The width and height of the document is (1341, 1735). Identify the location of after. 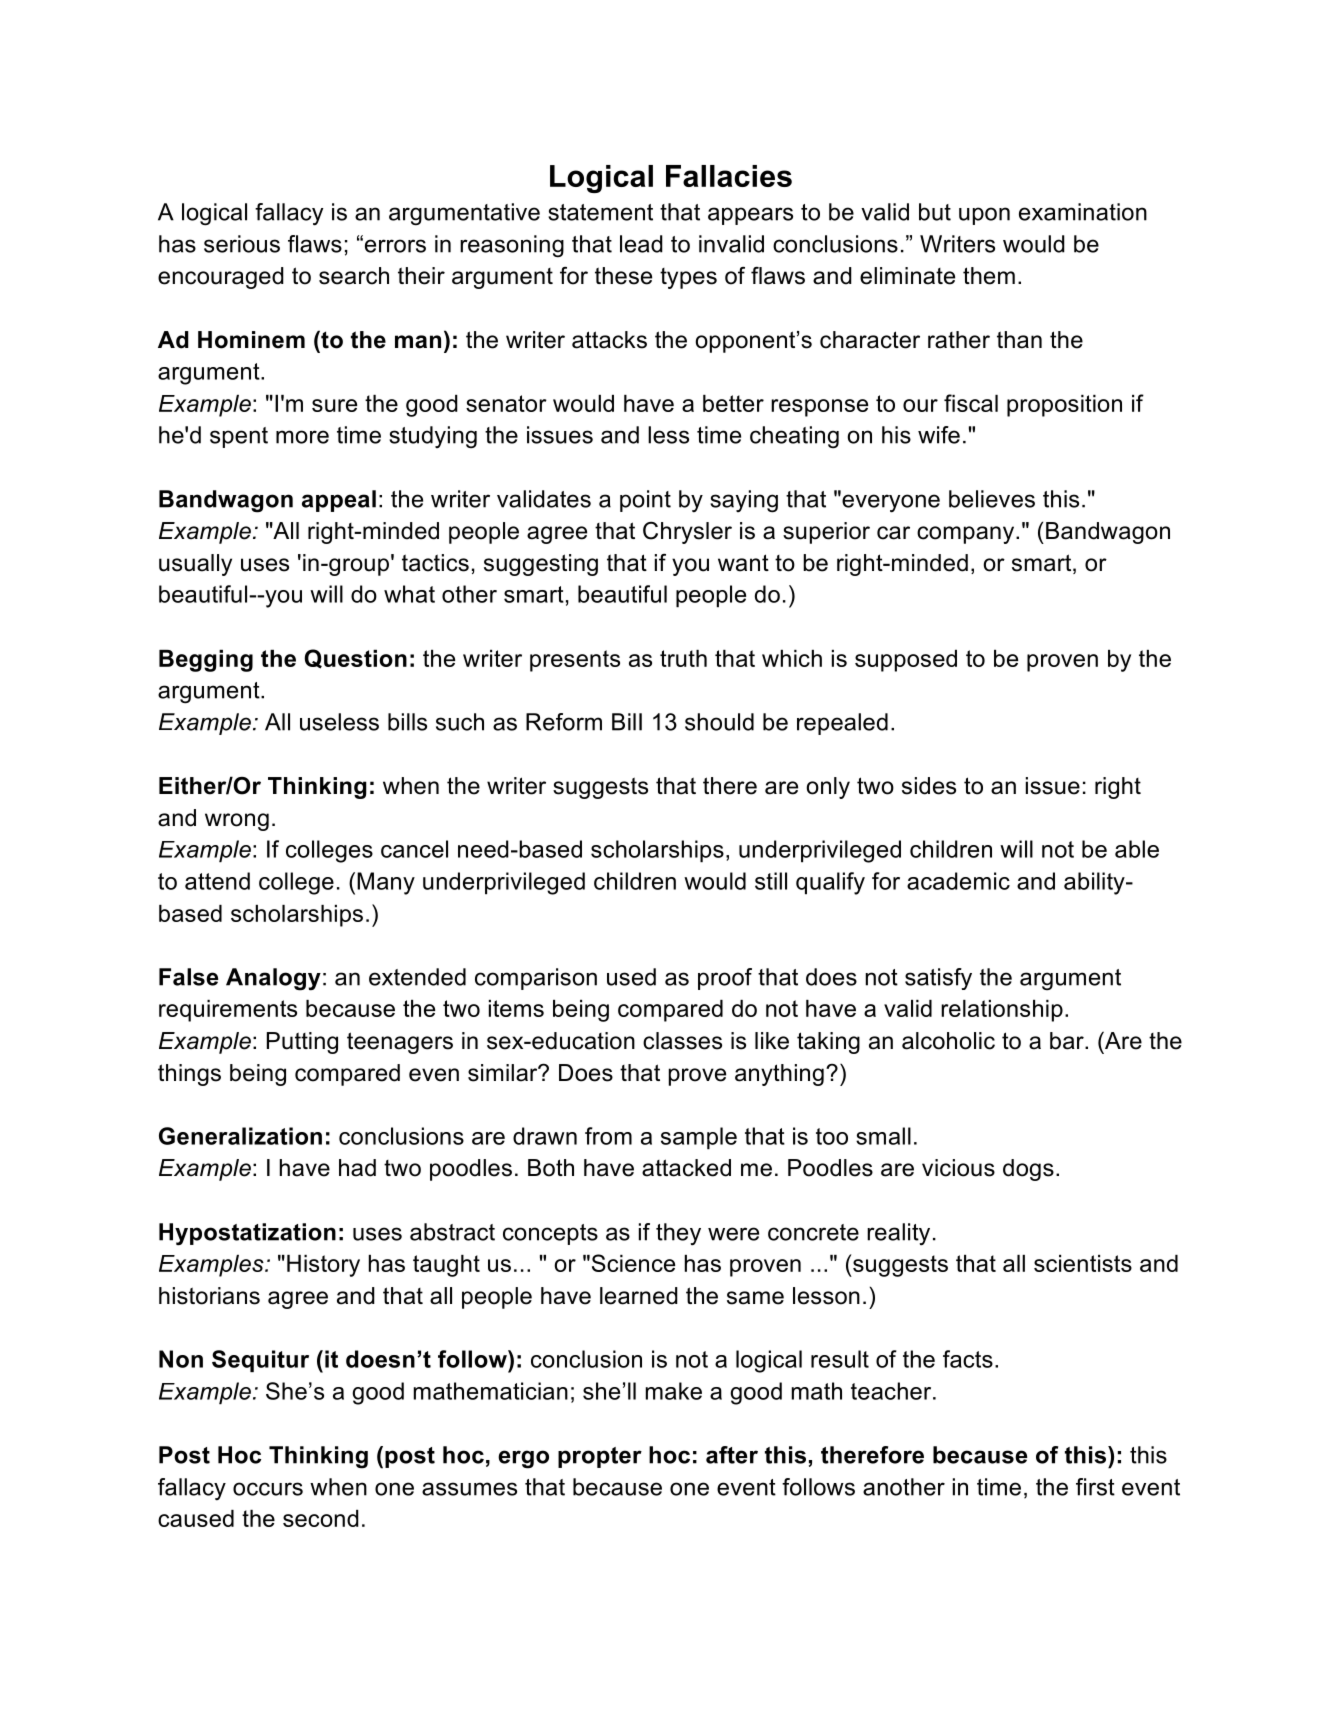
(732, 1455).
